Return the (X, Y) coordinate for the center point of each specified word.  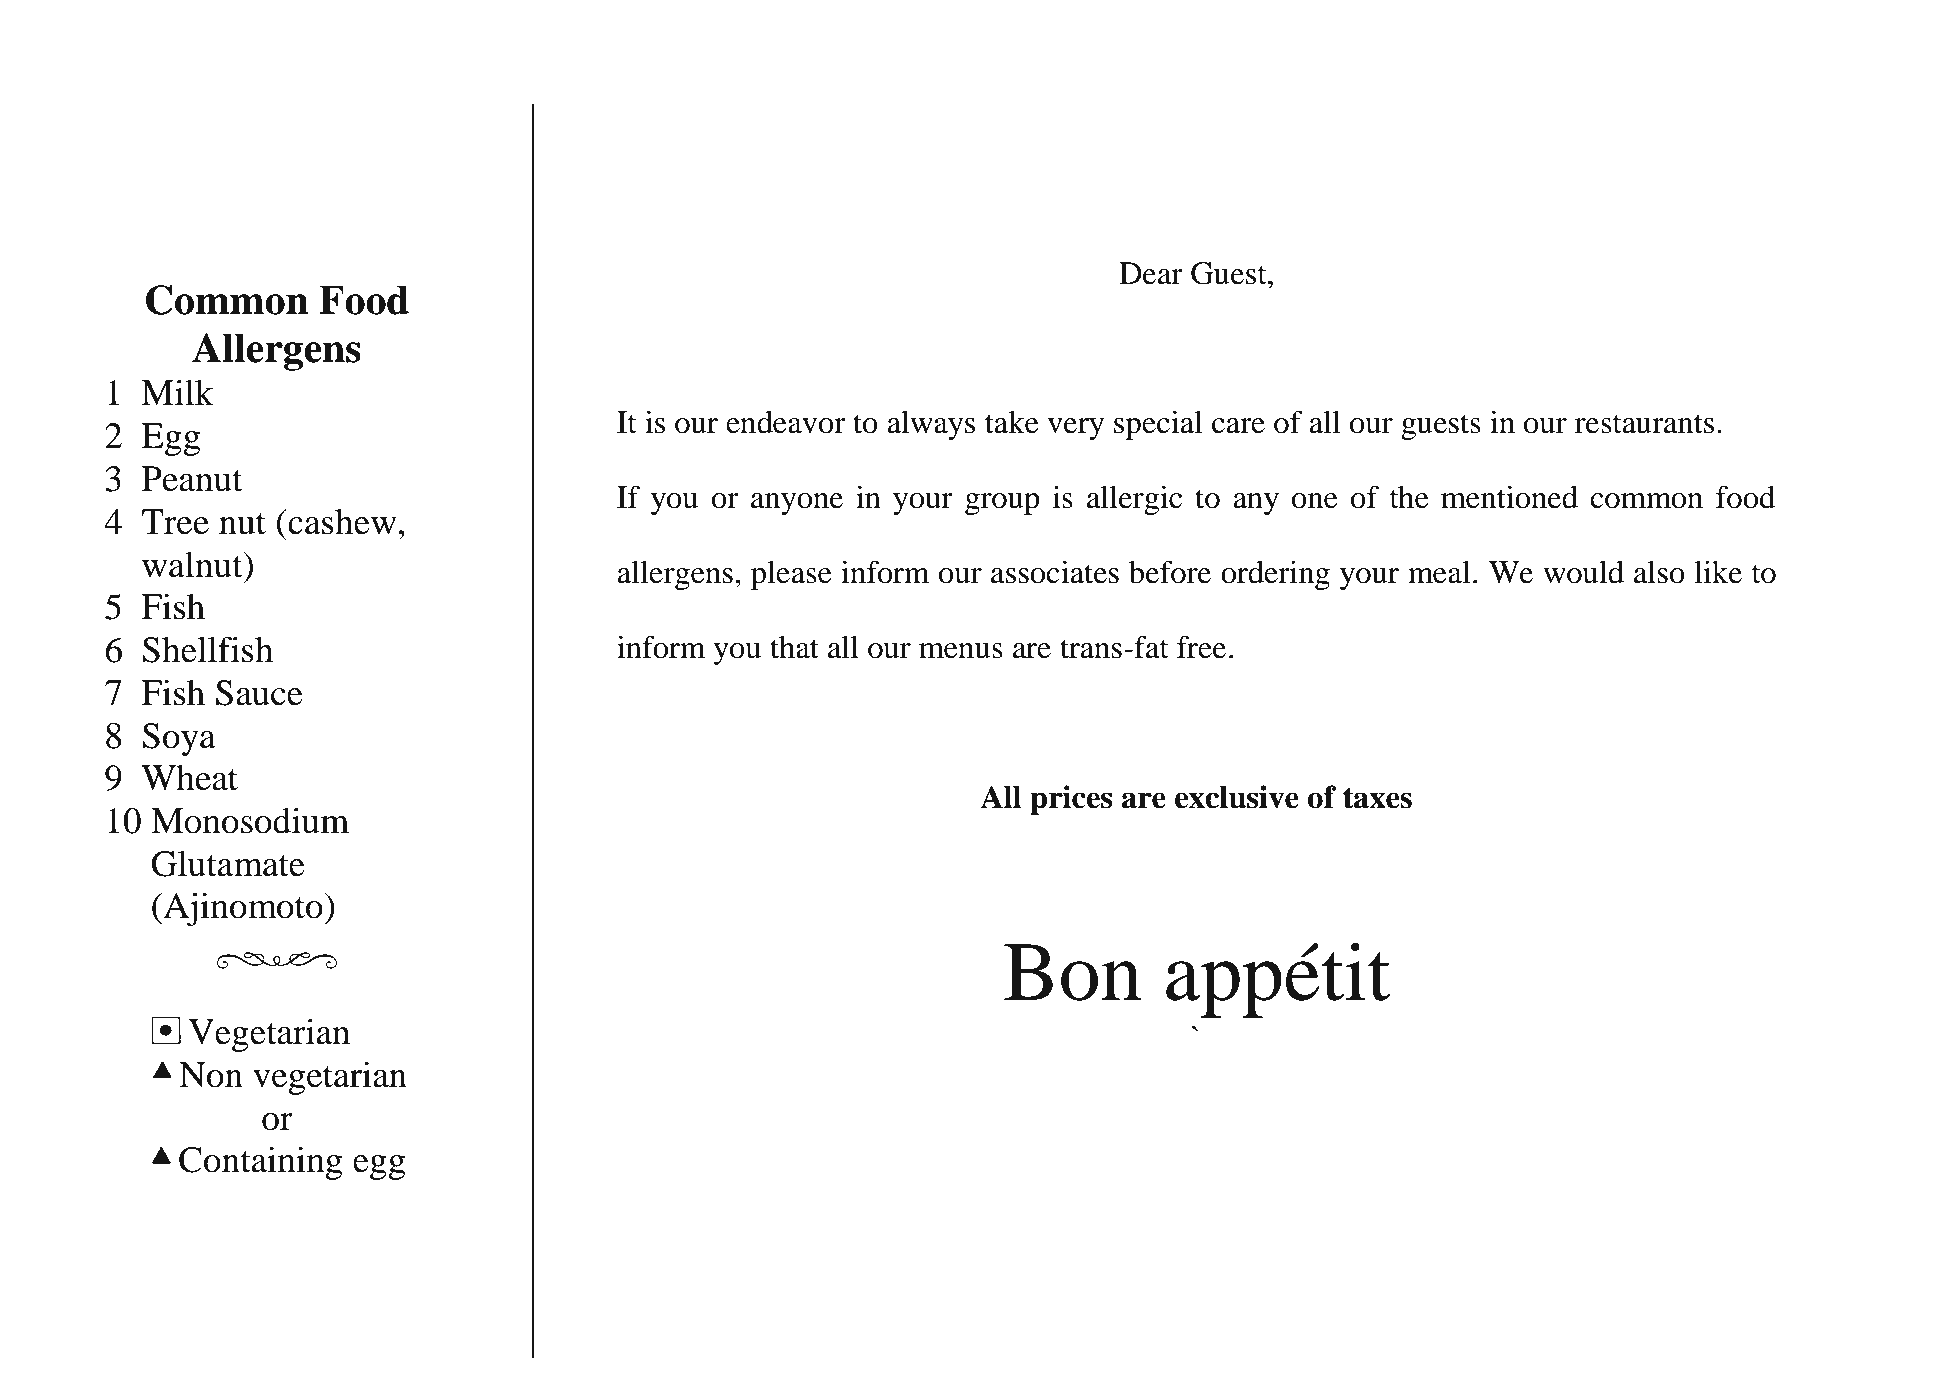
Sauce (259, 693)
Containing (260, 1163)
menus (961, 651)
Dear (1151, 273)
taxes (1377, 798)
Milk (177, 392)
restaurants (1644, 424)
